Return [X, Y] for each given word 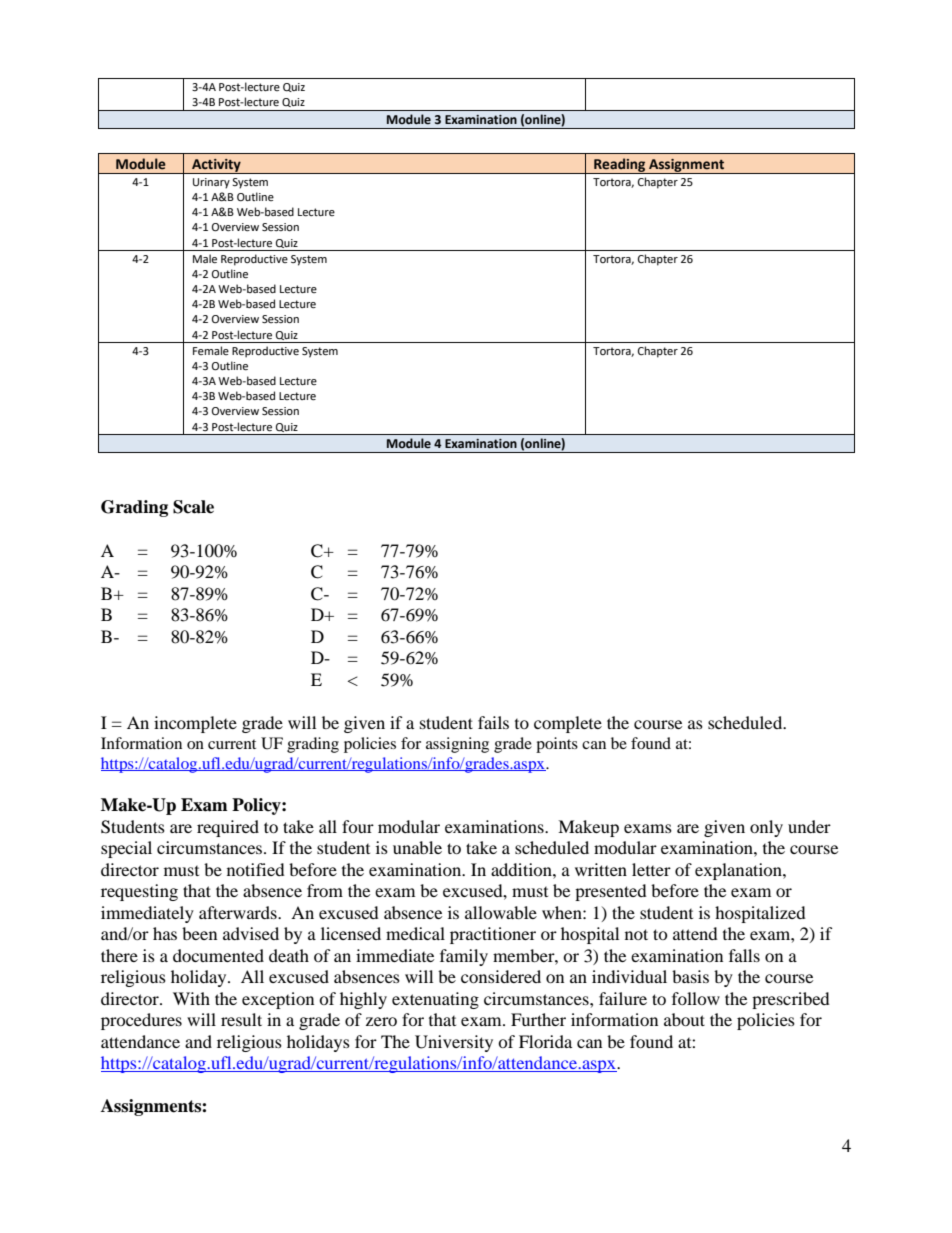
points [557, 745]
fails [493, 722]
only [766, 828]
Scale [193, 507]
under [809, 826]
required [228, 828]
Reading [620, 166]
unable [417, 847]
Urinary [211, 183]
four [358, 826]
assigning [457, 745]
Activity [216, 166]
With [191, 998]
